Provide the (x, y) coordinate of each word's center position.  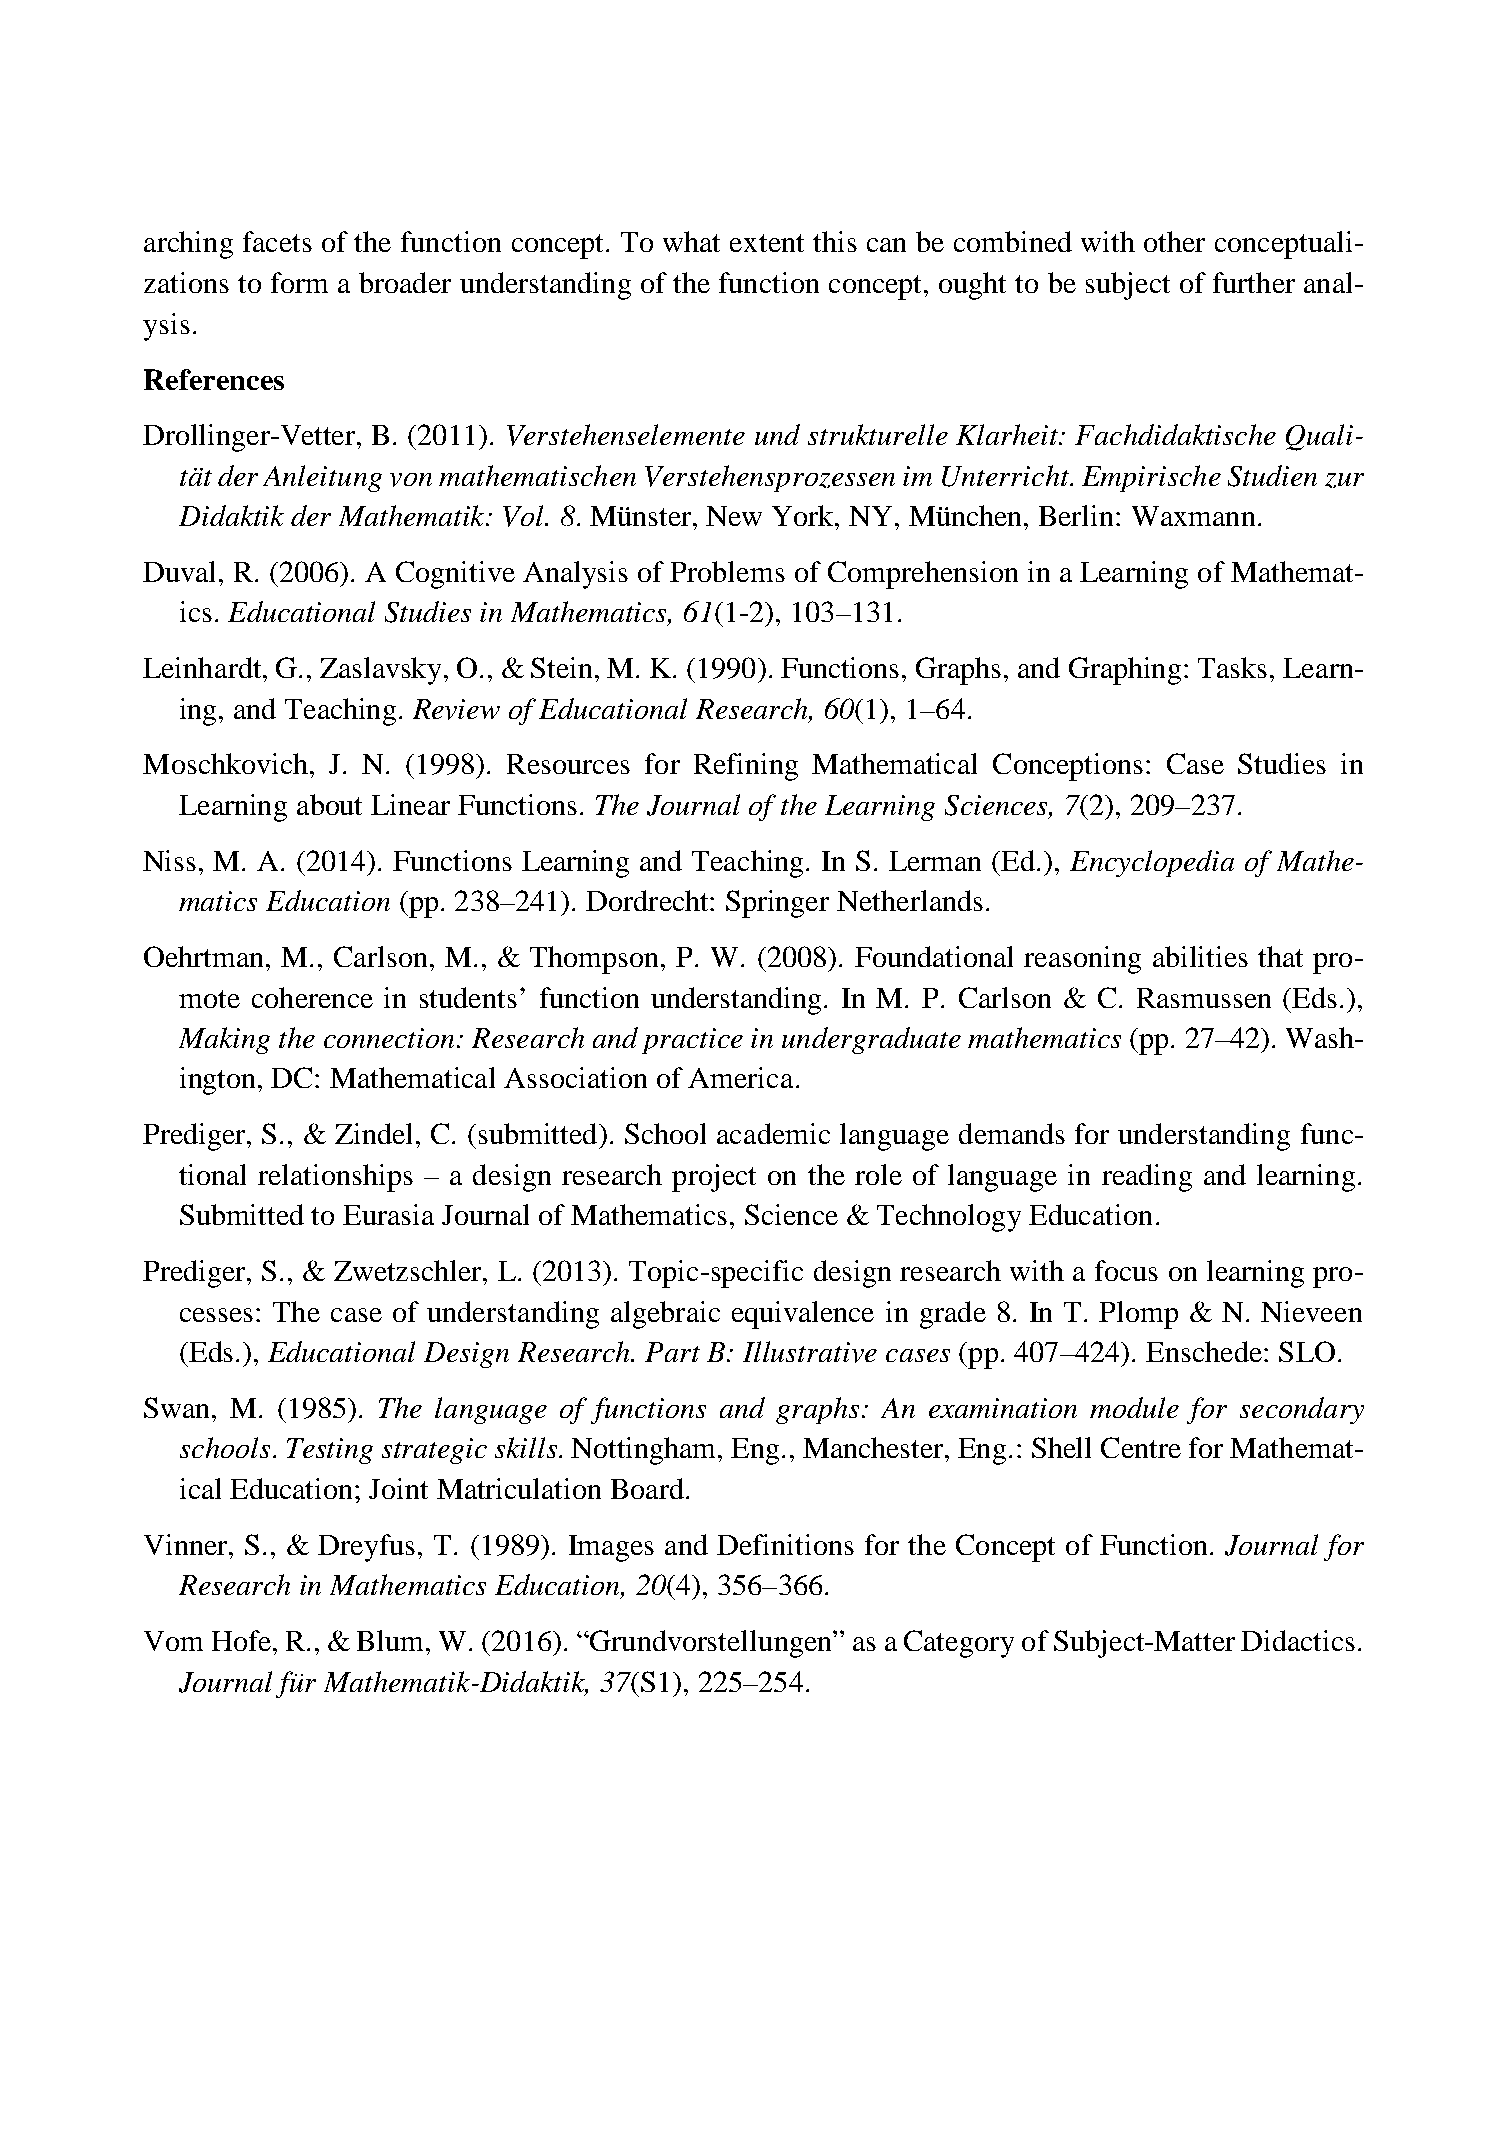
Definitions (785, 1544)
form (299, 282)
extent (767, 243)
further (1254, 282)
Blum (392, 1640)
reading (1147, 1178)
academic (773, 1133)
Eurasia (388, 1214)
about (329, 804)
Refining (746, 767)
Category (959, 1644)
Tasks (1232, 667)
